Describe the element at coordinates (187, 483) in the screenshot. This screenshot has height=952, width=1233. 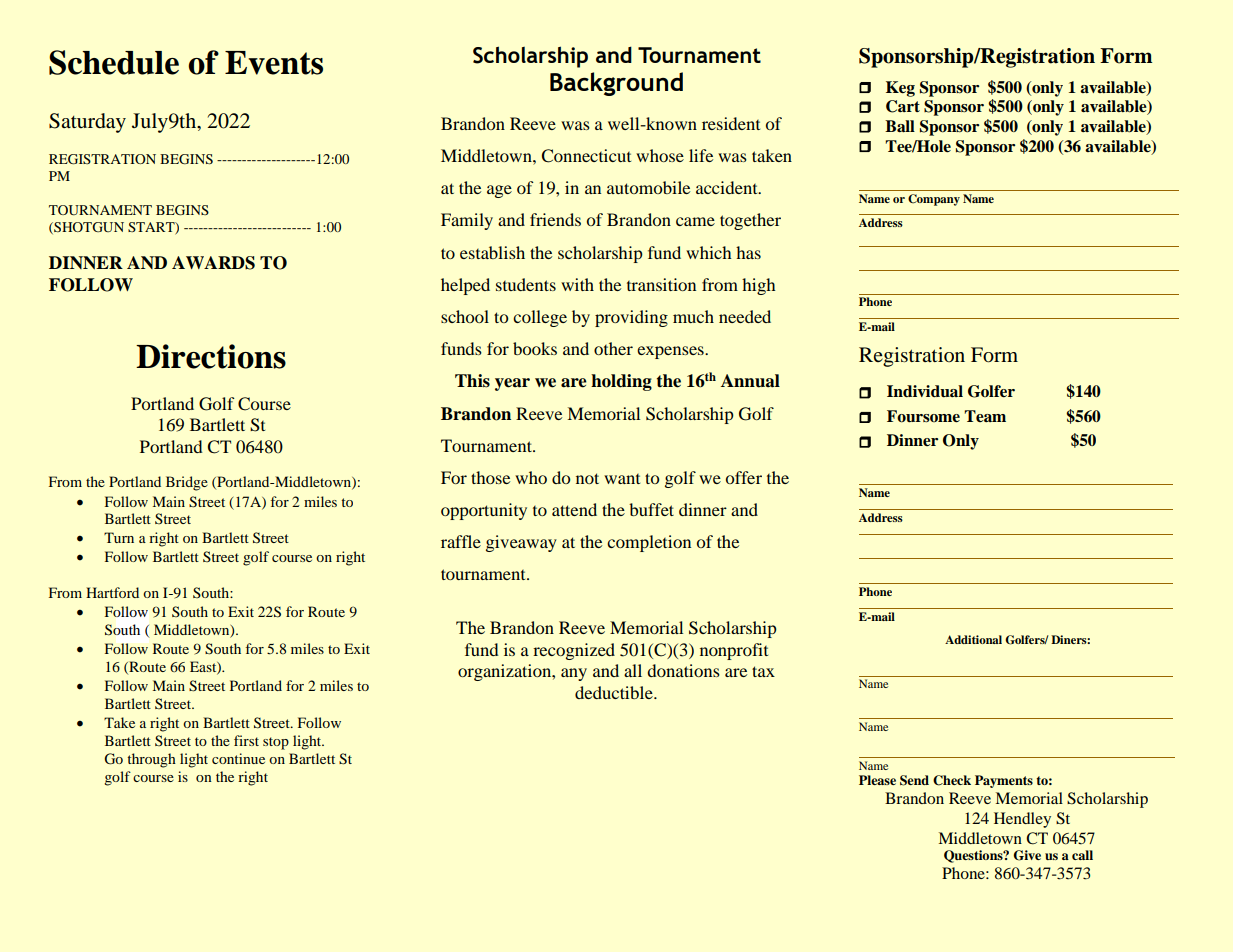
I see `Bridge` at that location.
